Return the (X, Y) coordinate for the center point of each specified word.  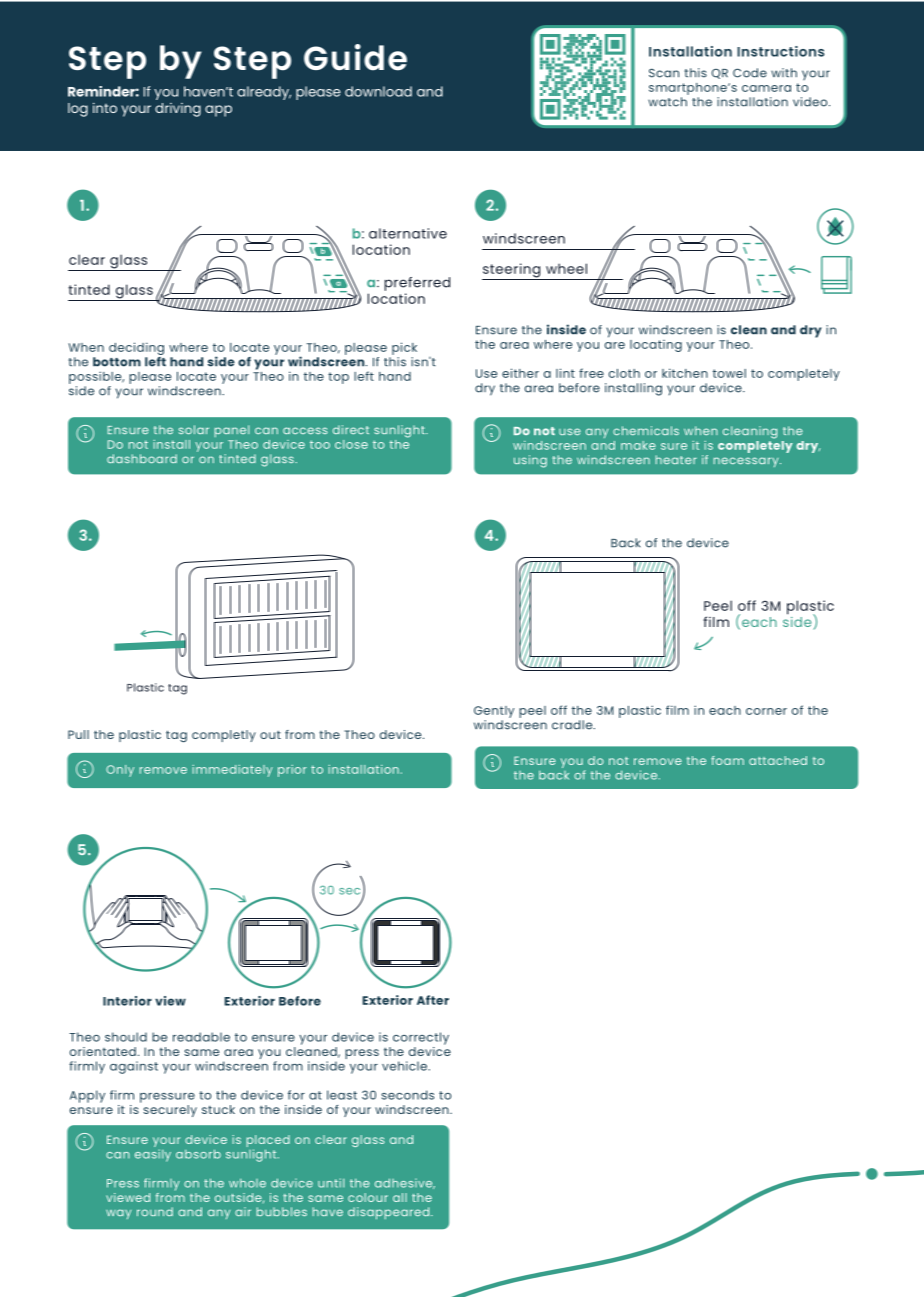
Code (750, 73)
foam (727, 760)
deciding (136, 348)
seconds (407, 1095)
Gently (494, 712)
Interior (127, 1001)
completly (224, 736)
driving (178, 110)
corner (766, 711)
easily (153, 1155)
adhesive (405, 1183)
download (378, 91)
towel (729, 373)
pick (404, 348)
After (433, 1000)
